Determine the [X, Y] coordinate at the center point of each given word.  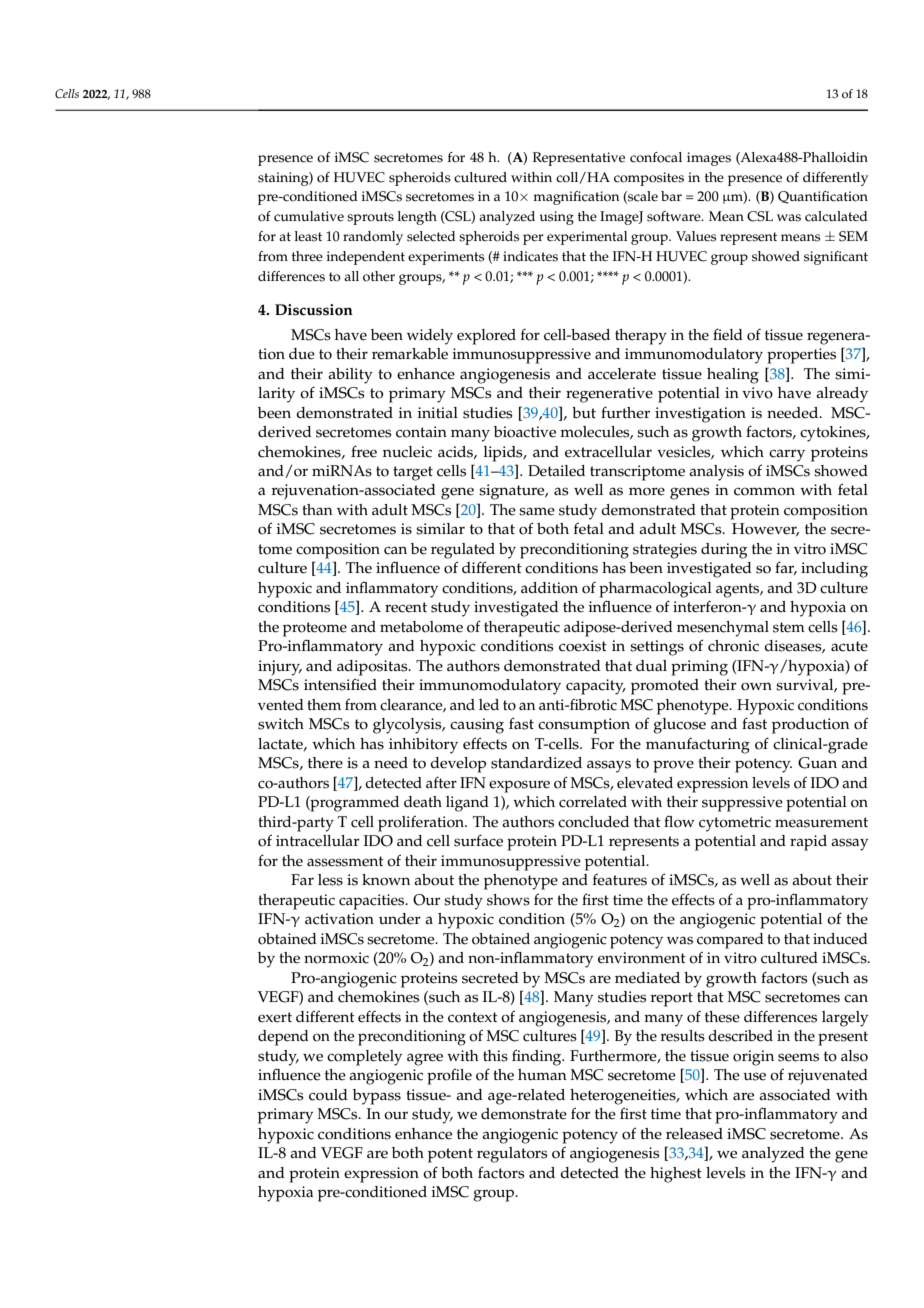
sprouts [370, 218]
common [764, 491]
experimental [587, 238]
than [317, 509]
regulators [512, 1155]
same [537, 511]
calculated [836, 216]
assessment [345, 861]
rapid [808, 843]
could [328, 1095]
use [754, 1076]
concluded [593, 822]
